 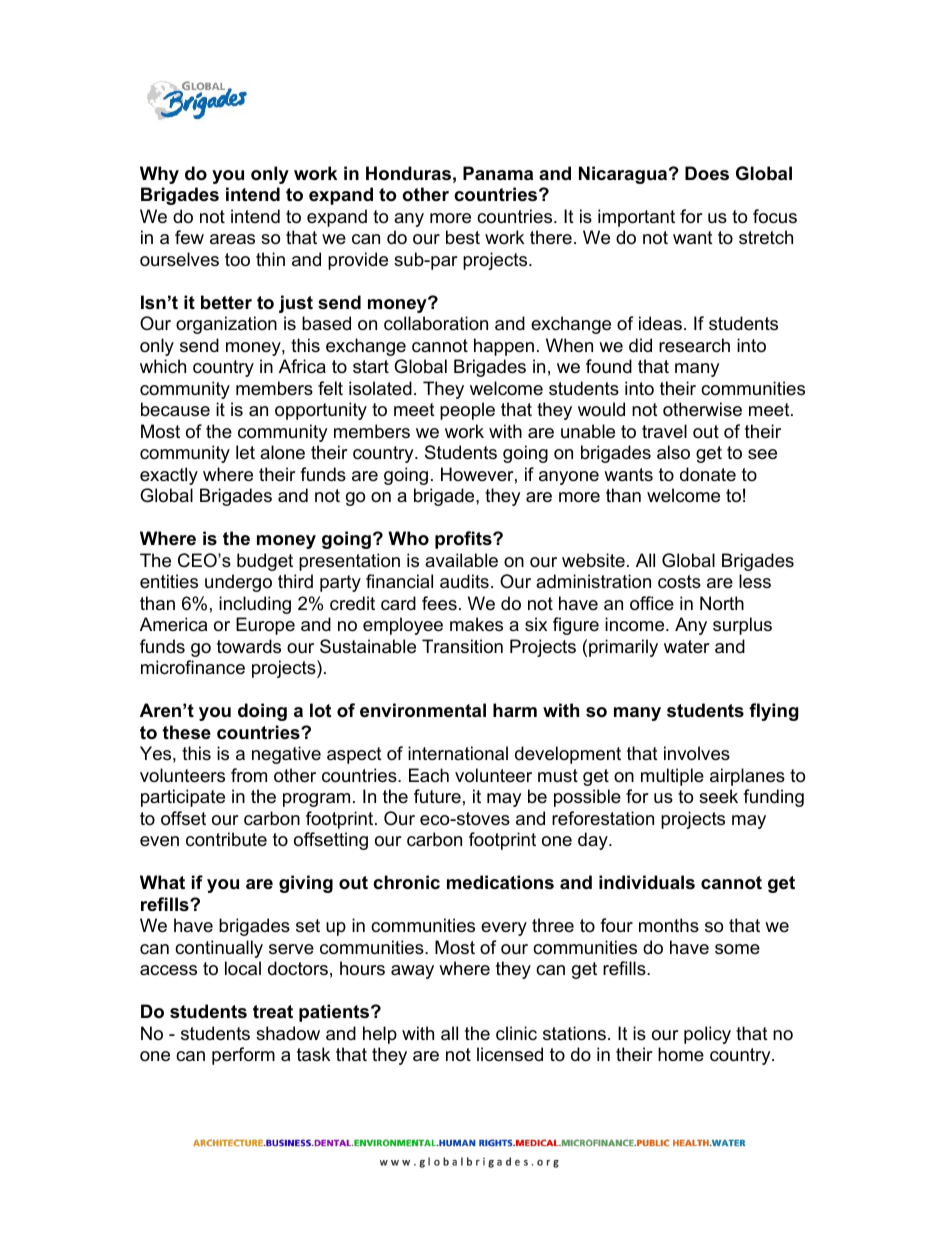 What do you see at coordinates (476, 624) in the image?
I see `makes` at bounding box center [476, 624].
